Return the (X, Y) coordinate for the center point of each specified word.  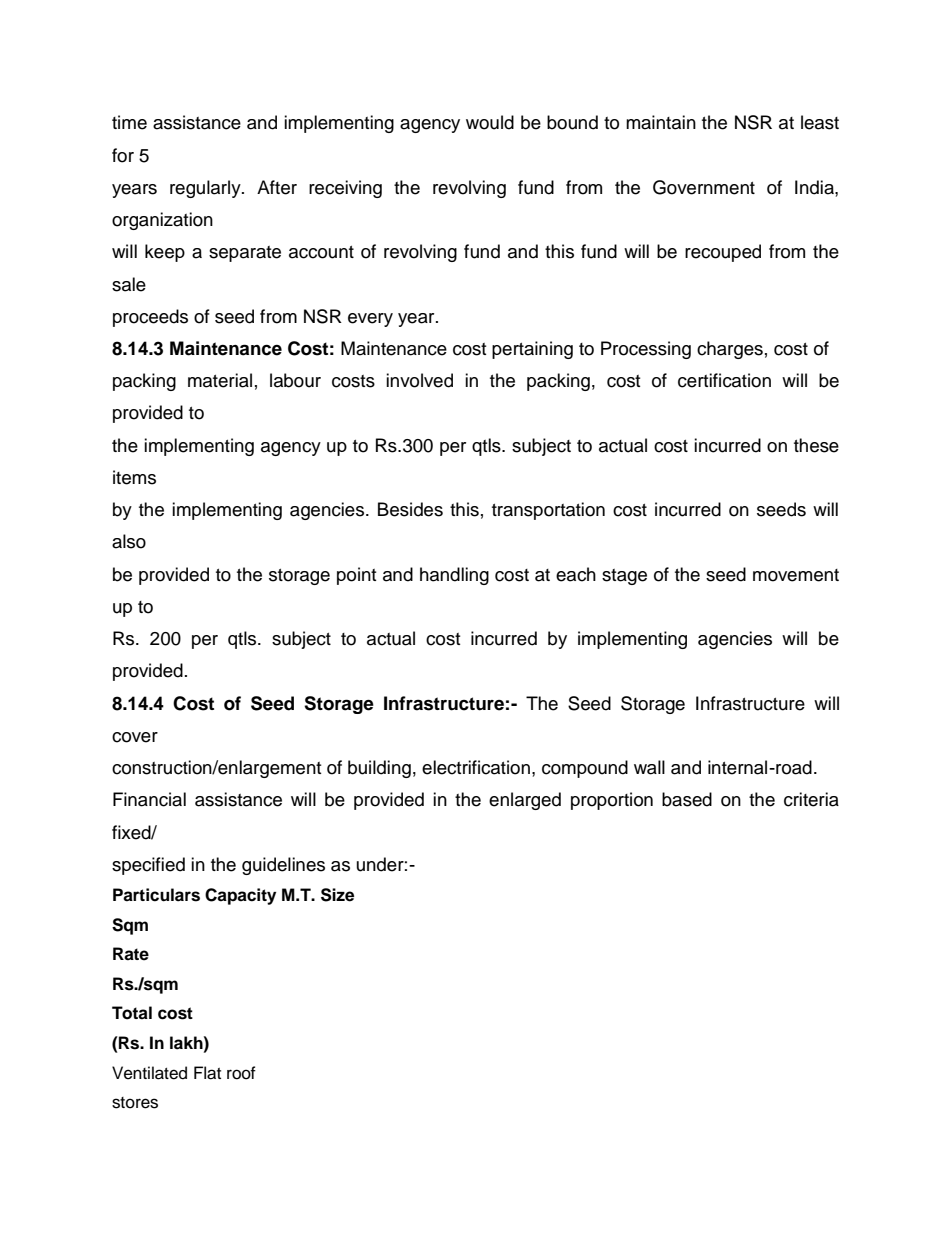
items (134, 477)
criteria (811, 799)
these (816, 445)
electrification (476, 767)
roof (241, 1073)
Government (704, 187)
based (687, 799)
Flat (207, 1073)
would (490, 122)
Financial (149, 799)
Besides (410, 509)
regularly (206, 189)
